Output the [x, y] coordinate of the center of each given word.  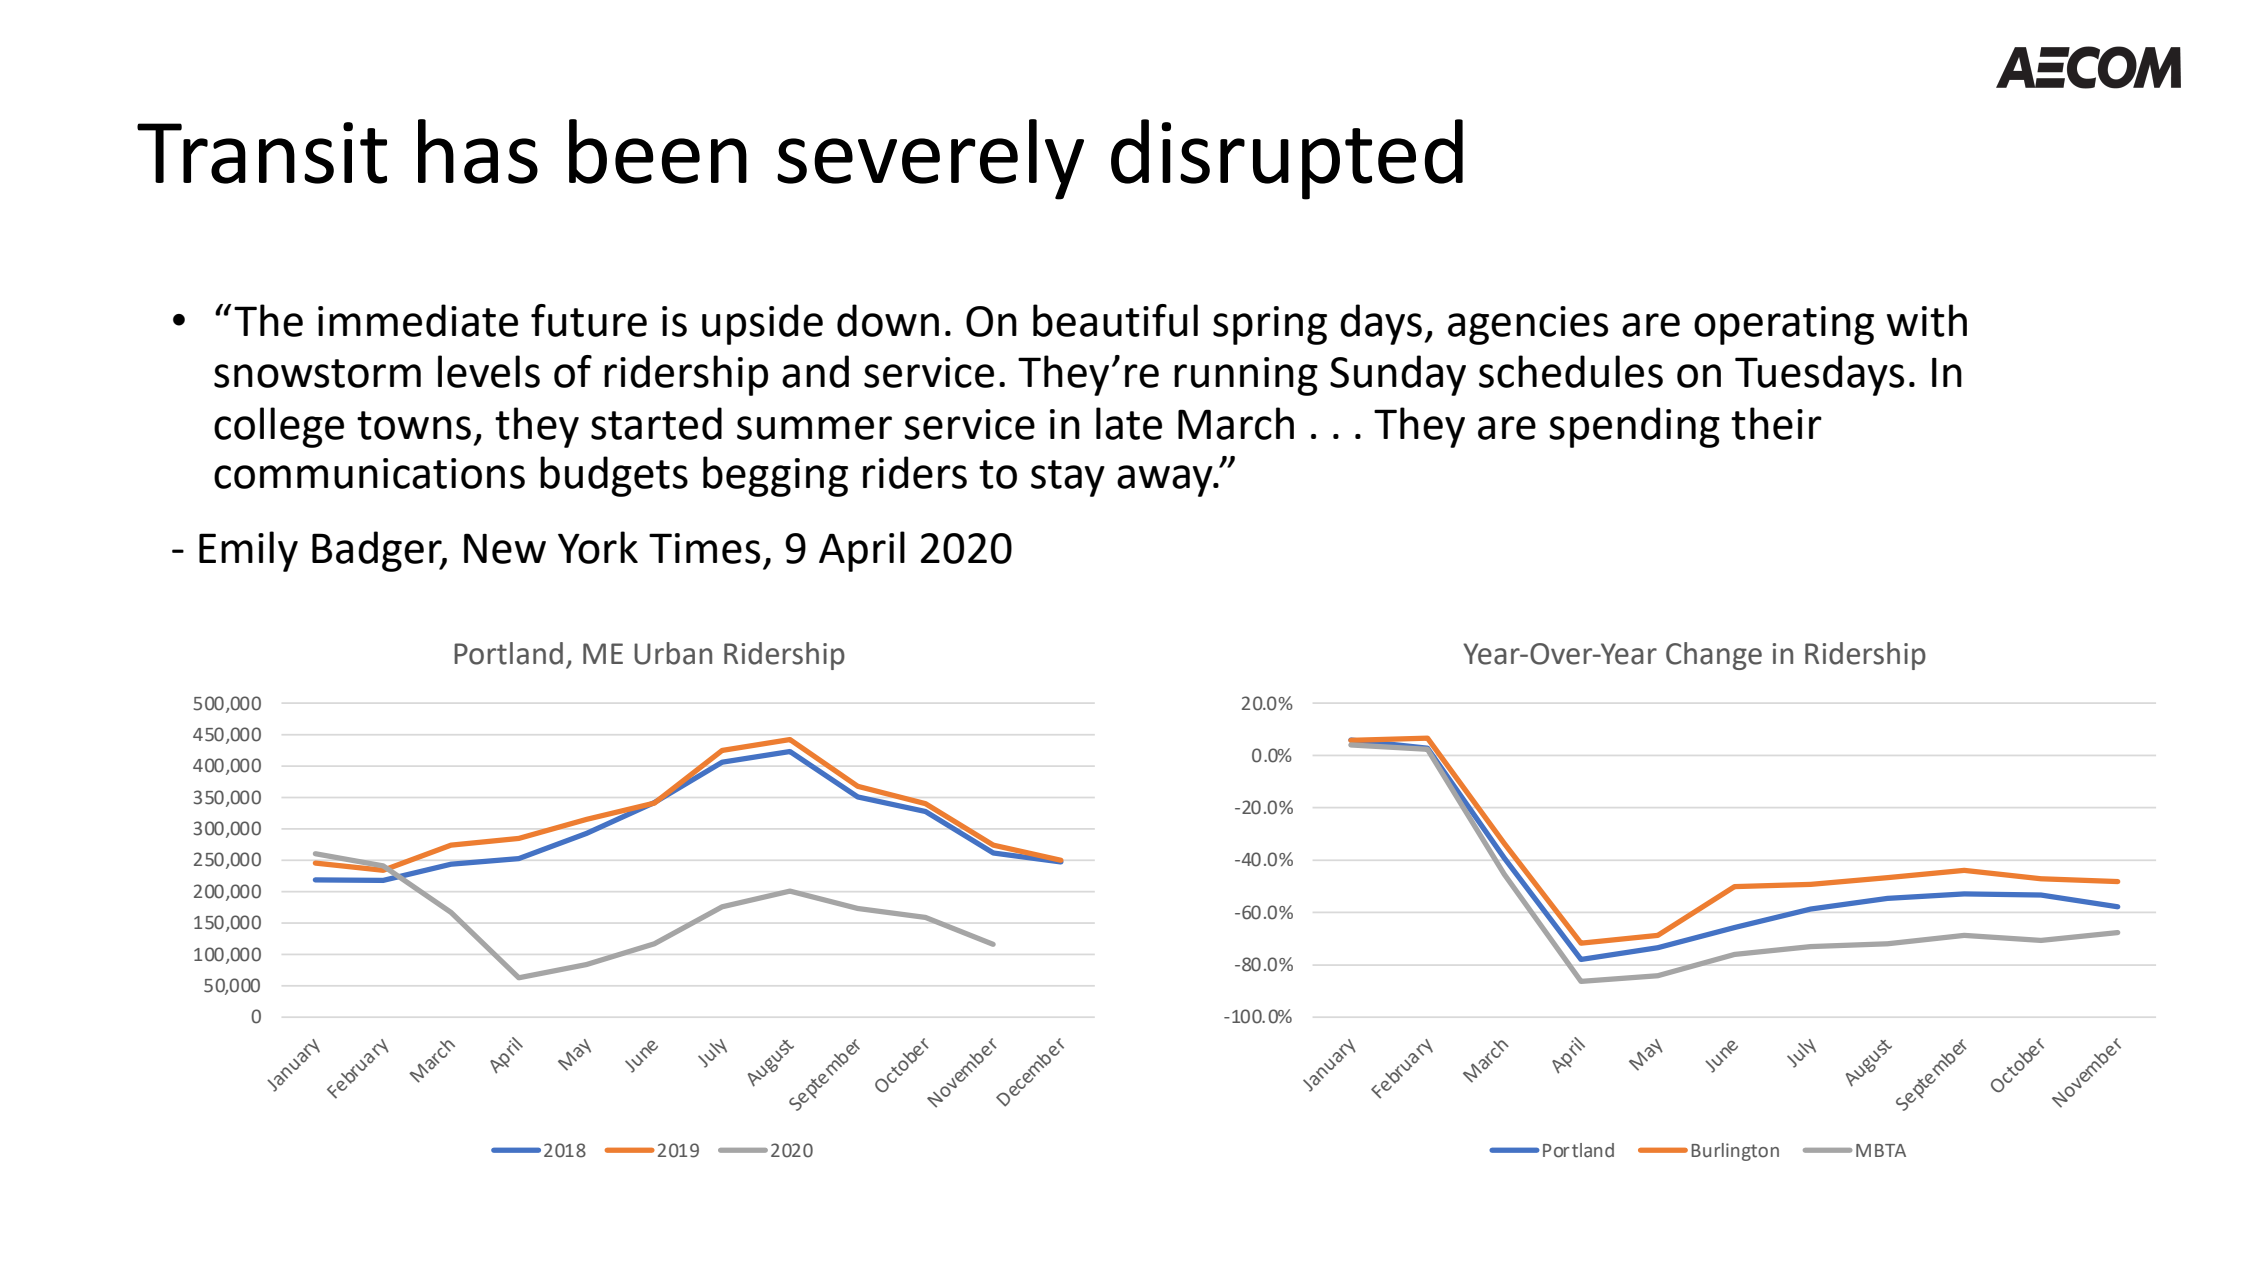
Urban [673, 653]
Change [1714, 656]
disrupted [1287, 159]
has [478, 151]
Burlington [1735, 1152]
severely [930, 159]
